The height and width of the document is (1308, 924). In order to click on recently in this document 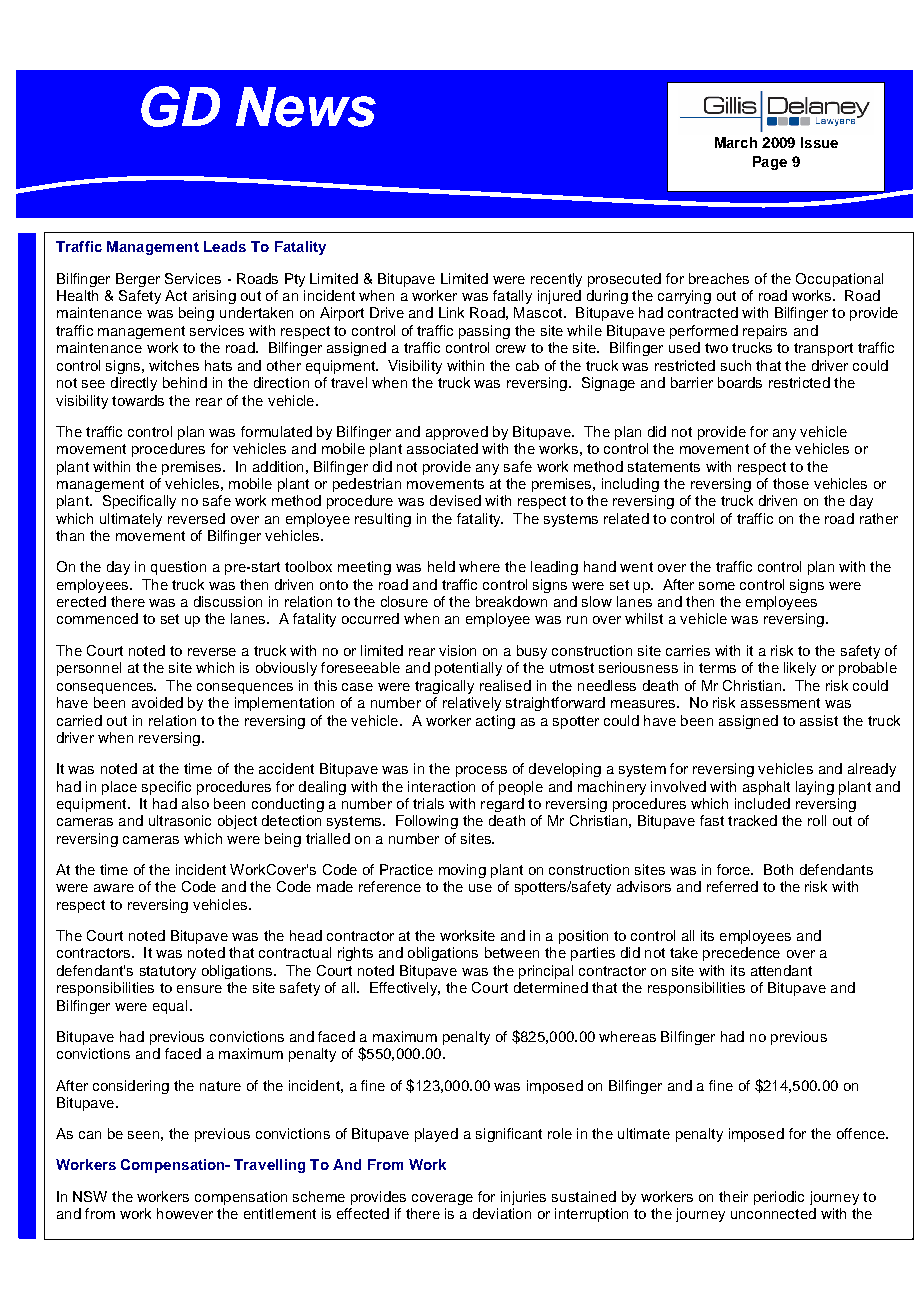, I will do `click(556, 280)`.
